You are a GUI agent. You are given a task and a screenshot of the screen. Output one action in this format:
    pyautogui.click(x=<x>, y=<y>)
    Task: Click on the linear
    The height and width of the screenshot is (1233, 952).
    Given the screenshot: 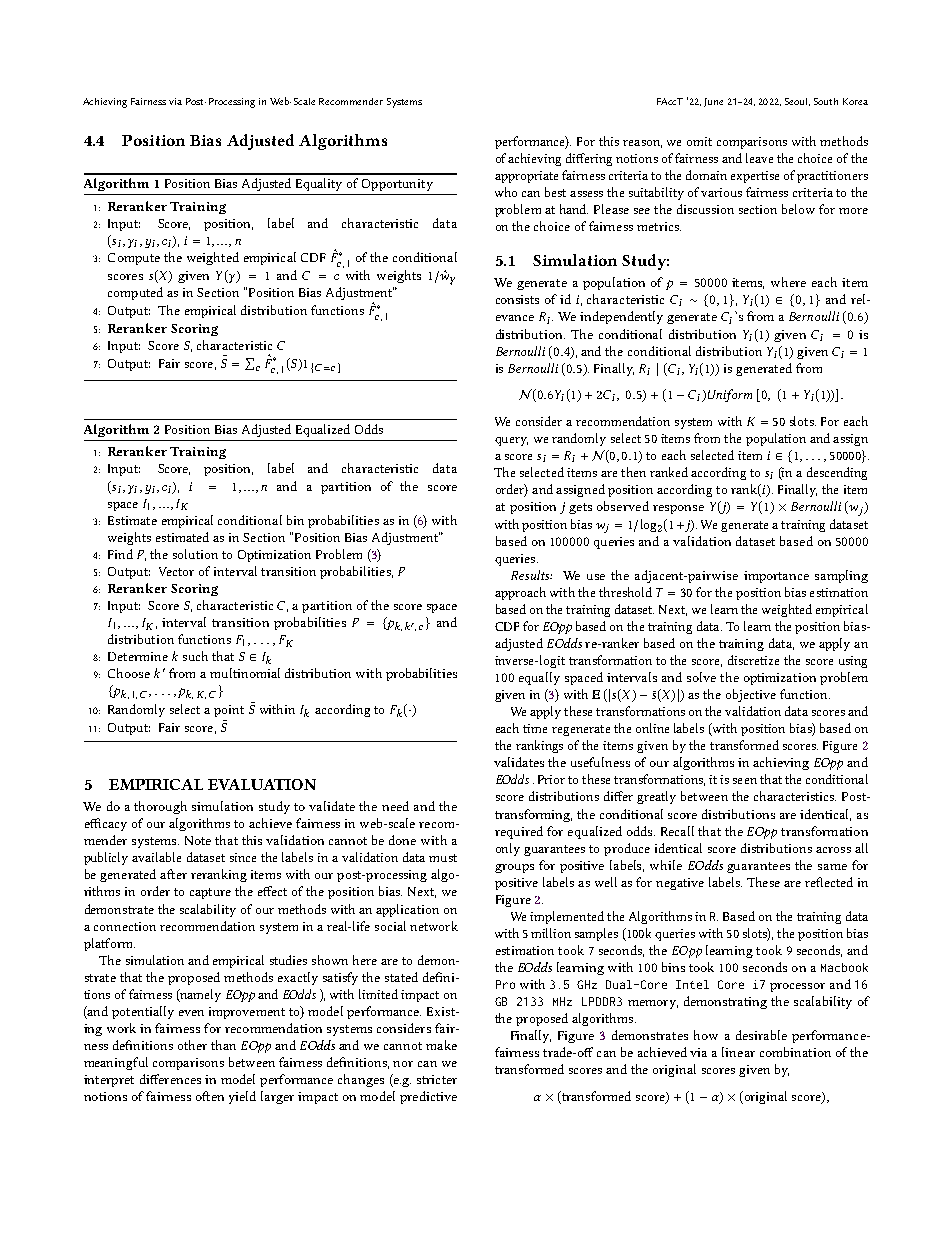 What is the action you would take?
    pyautogui.click(x=738, y=1052)
